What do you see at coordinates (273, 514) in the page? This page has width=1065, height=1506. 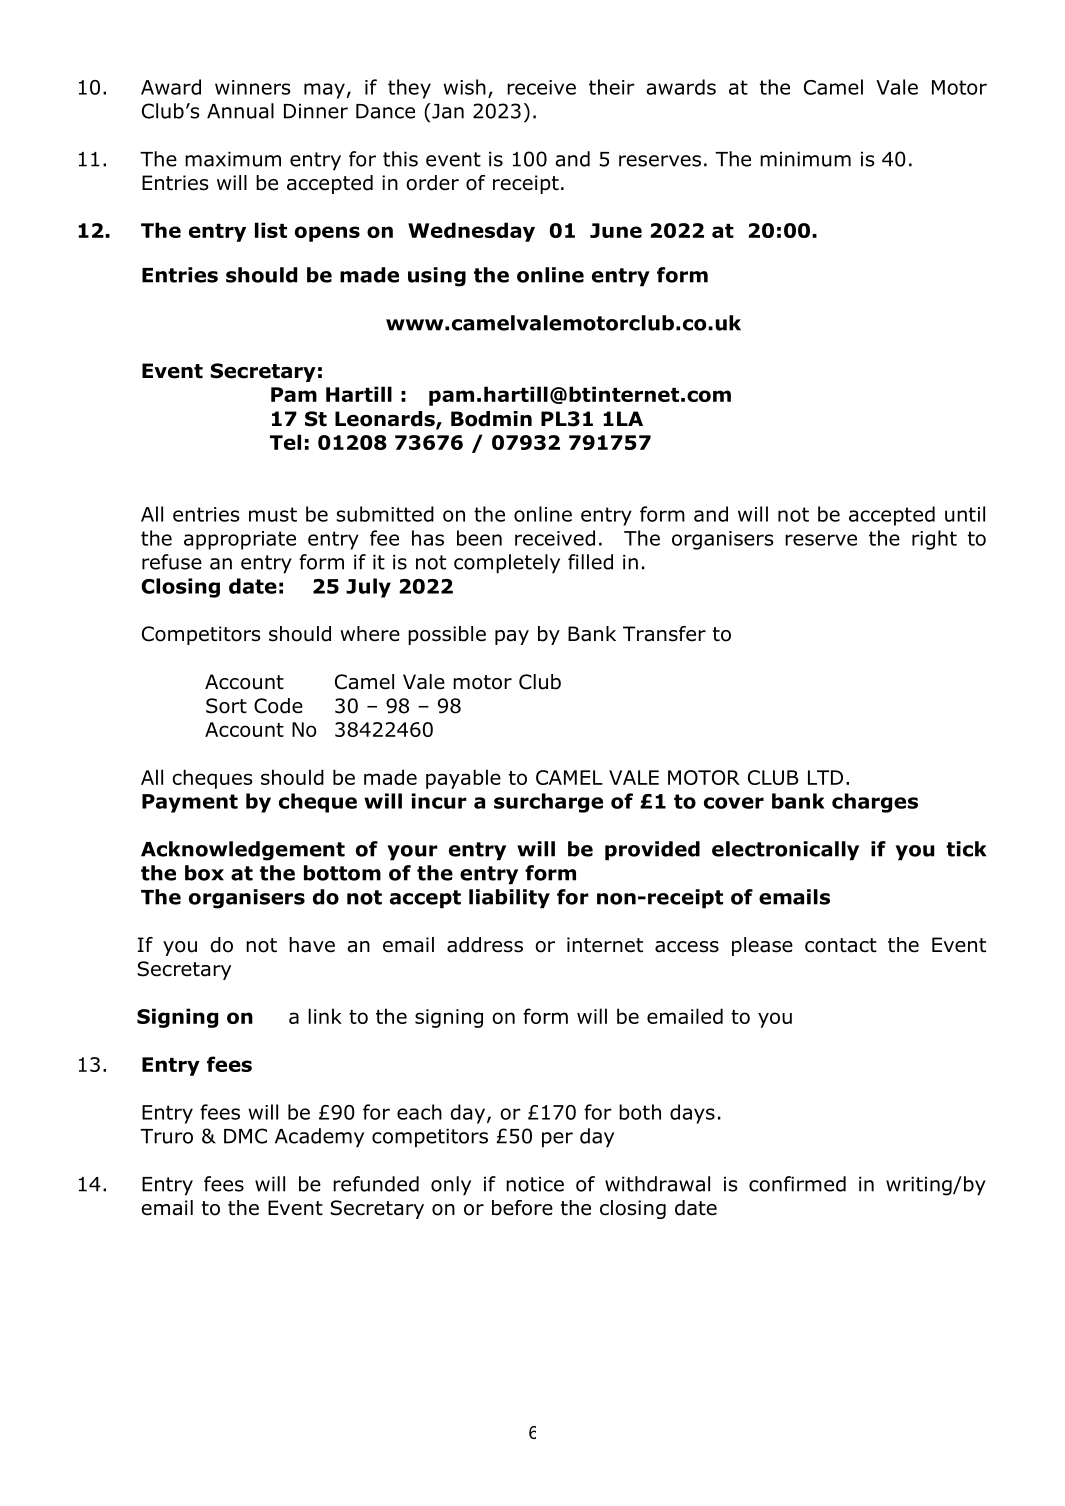 I see `must` at bounding box center [273, 514].
